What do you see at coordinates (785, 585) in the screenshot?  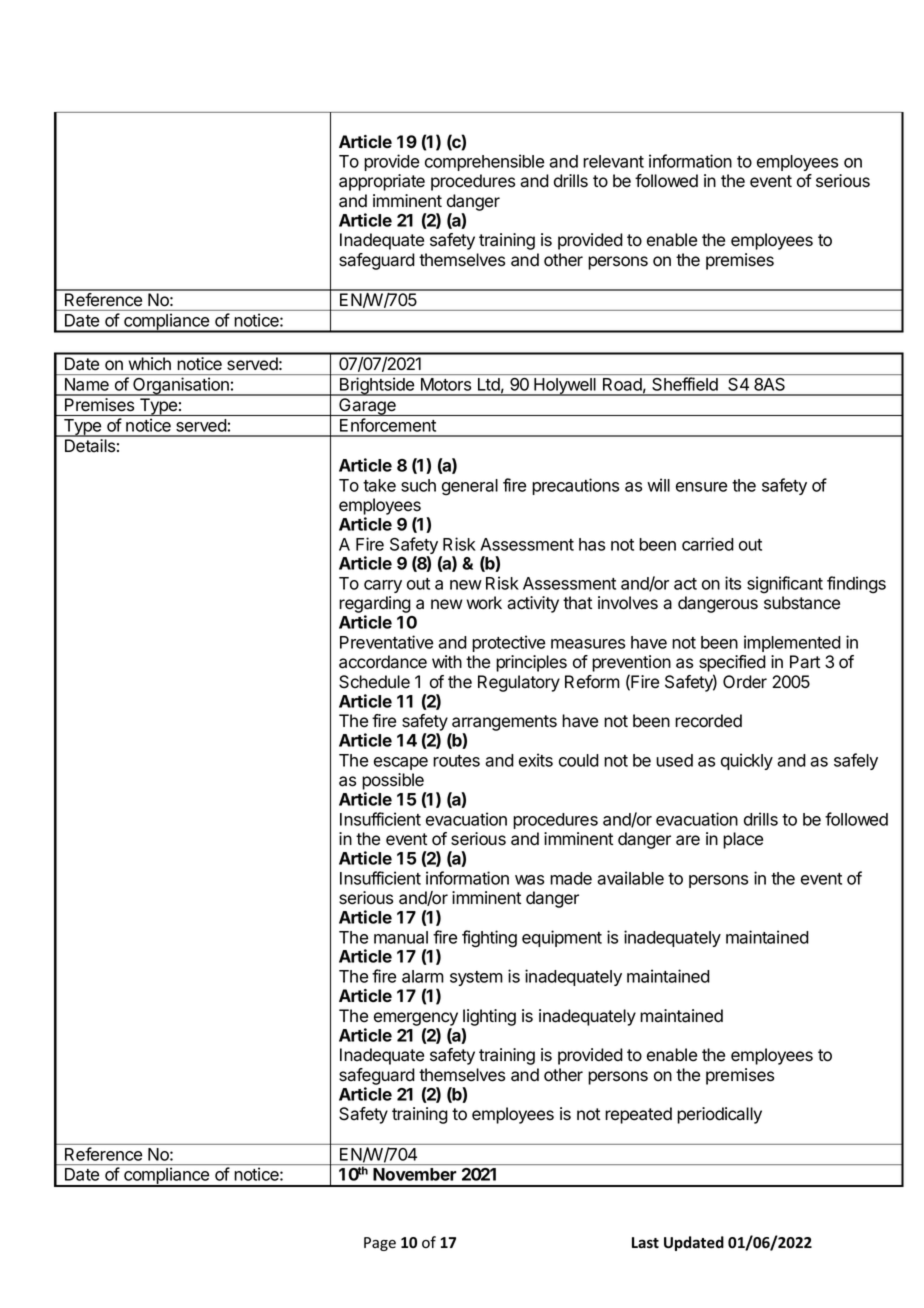 I see `significant` at bounding box center [785, 585].
